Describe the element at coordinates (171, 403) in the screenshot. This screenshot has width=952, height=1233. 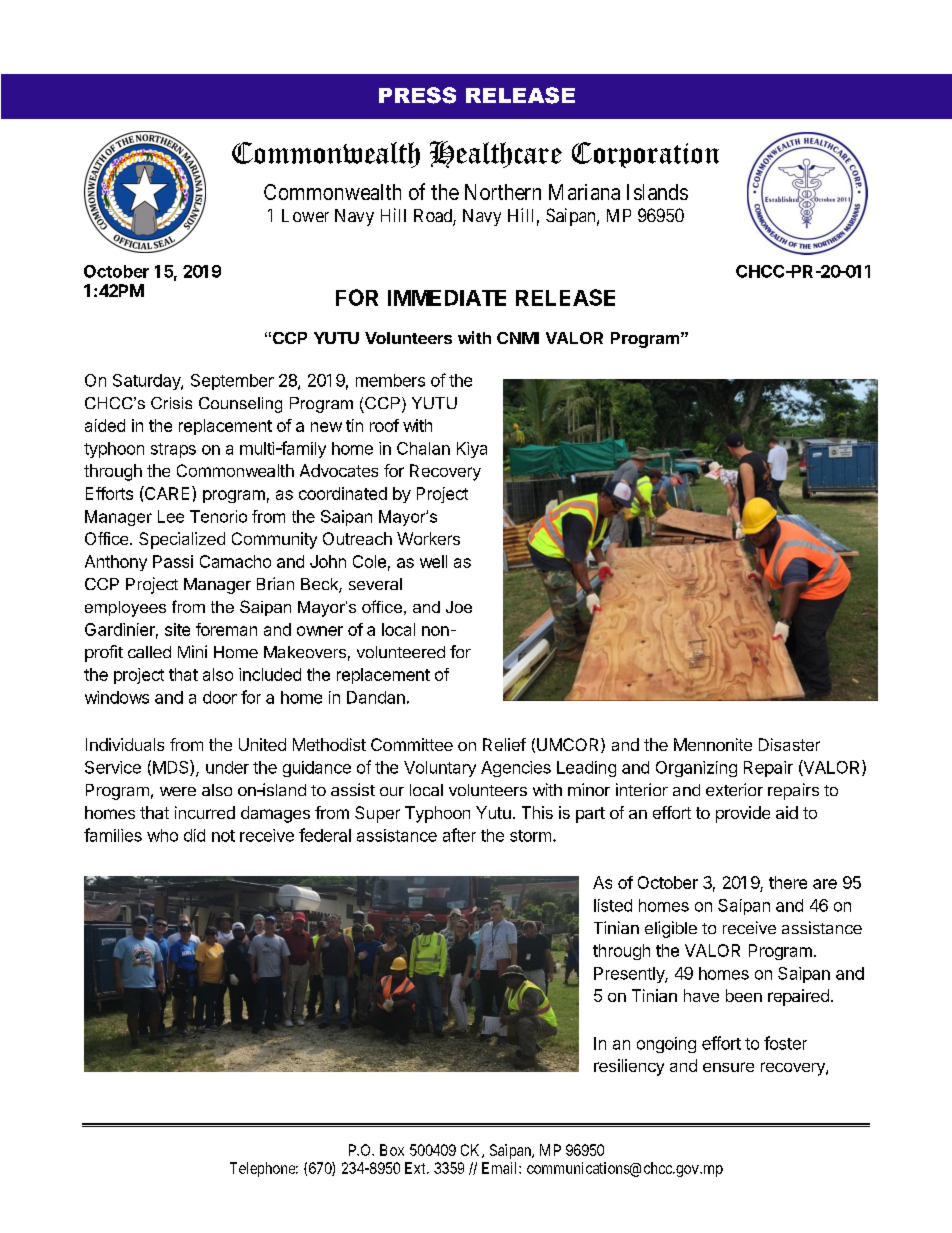
I see `Crisis` at that location.
